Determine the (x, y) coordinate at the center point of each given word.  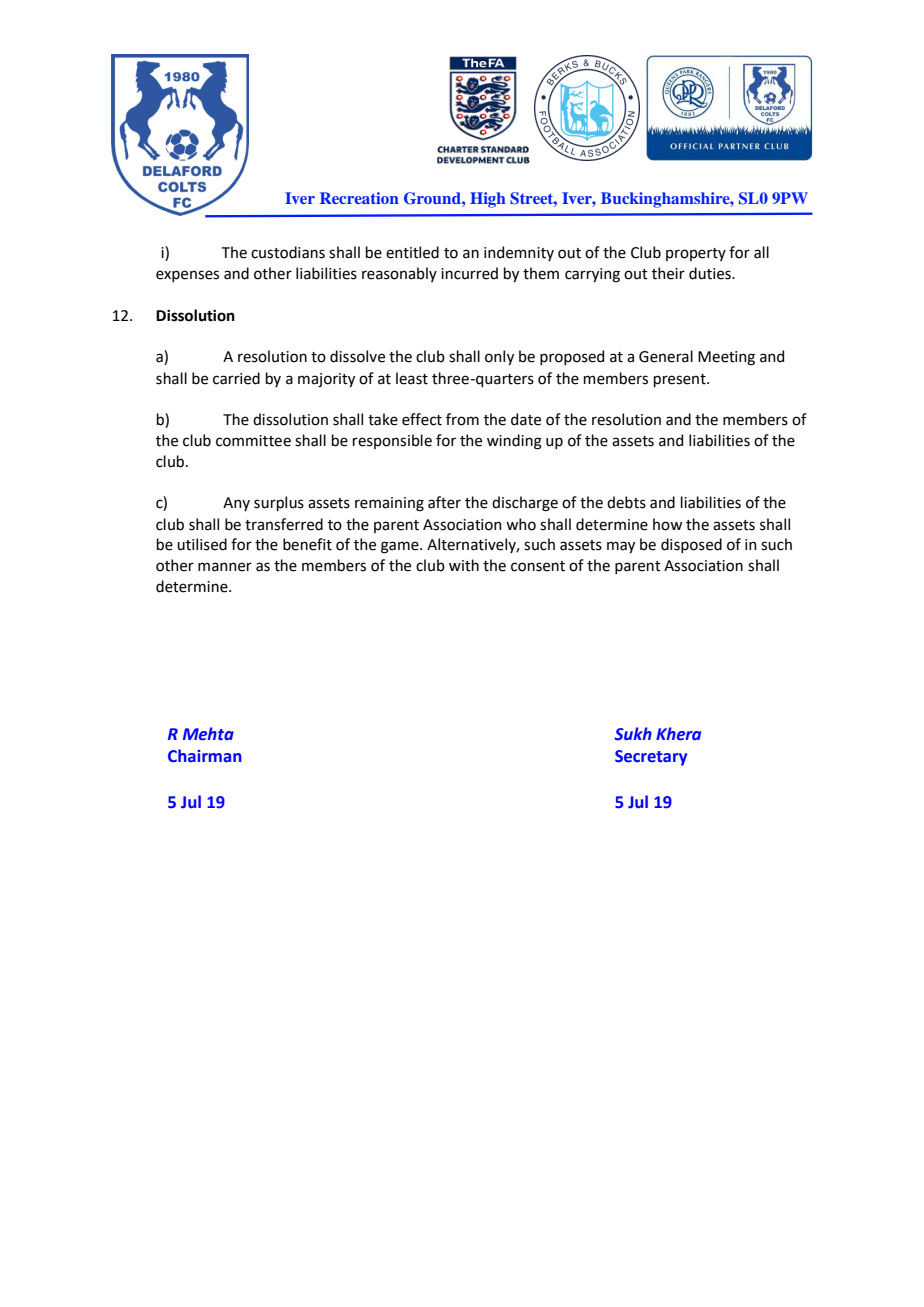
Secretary (651, 758)
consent (538, 566)
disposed (691, 545)
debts (626, 502)
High (488, 200)
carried (236, 378)
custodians (288, 252)
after (444, 502)
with (464, 565)
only (499, 357)
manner (225, 567)
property (696, 254)
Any (236, 504)
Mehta (208, 734)
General (666, 356)
